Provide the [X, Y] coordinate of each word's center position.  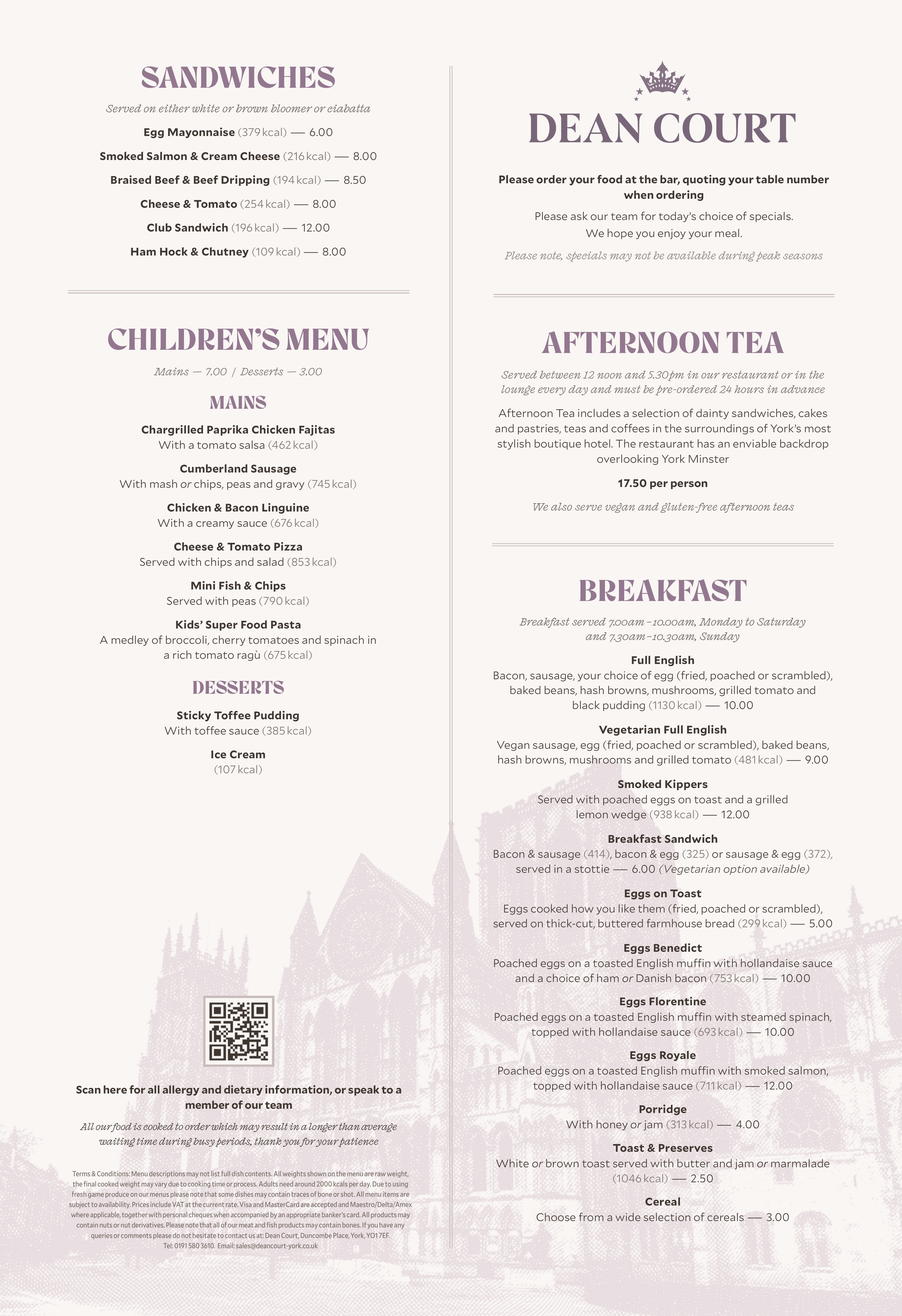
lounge [518, 390]
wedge [628, 815]
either [174, 108]
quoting [704, 180]
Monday [721, 623]
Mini [203, 585]
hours [749, 389]
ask [579, 216]
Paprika [227, 430]
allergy [181, 1090]
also [561, 507]
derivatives [148, 1225]
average [379, 1127]
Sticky [194, 716]
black [586, 705]
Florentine [677, 1001]
